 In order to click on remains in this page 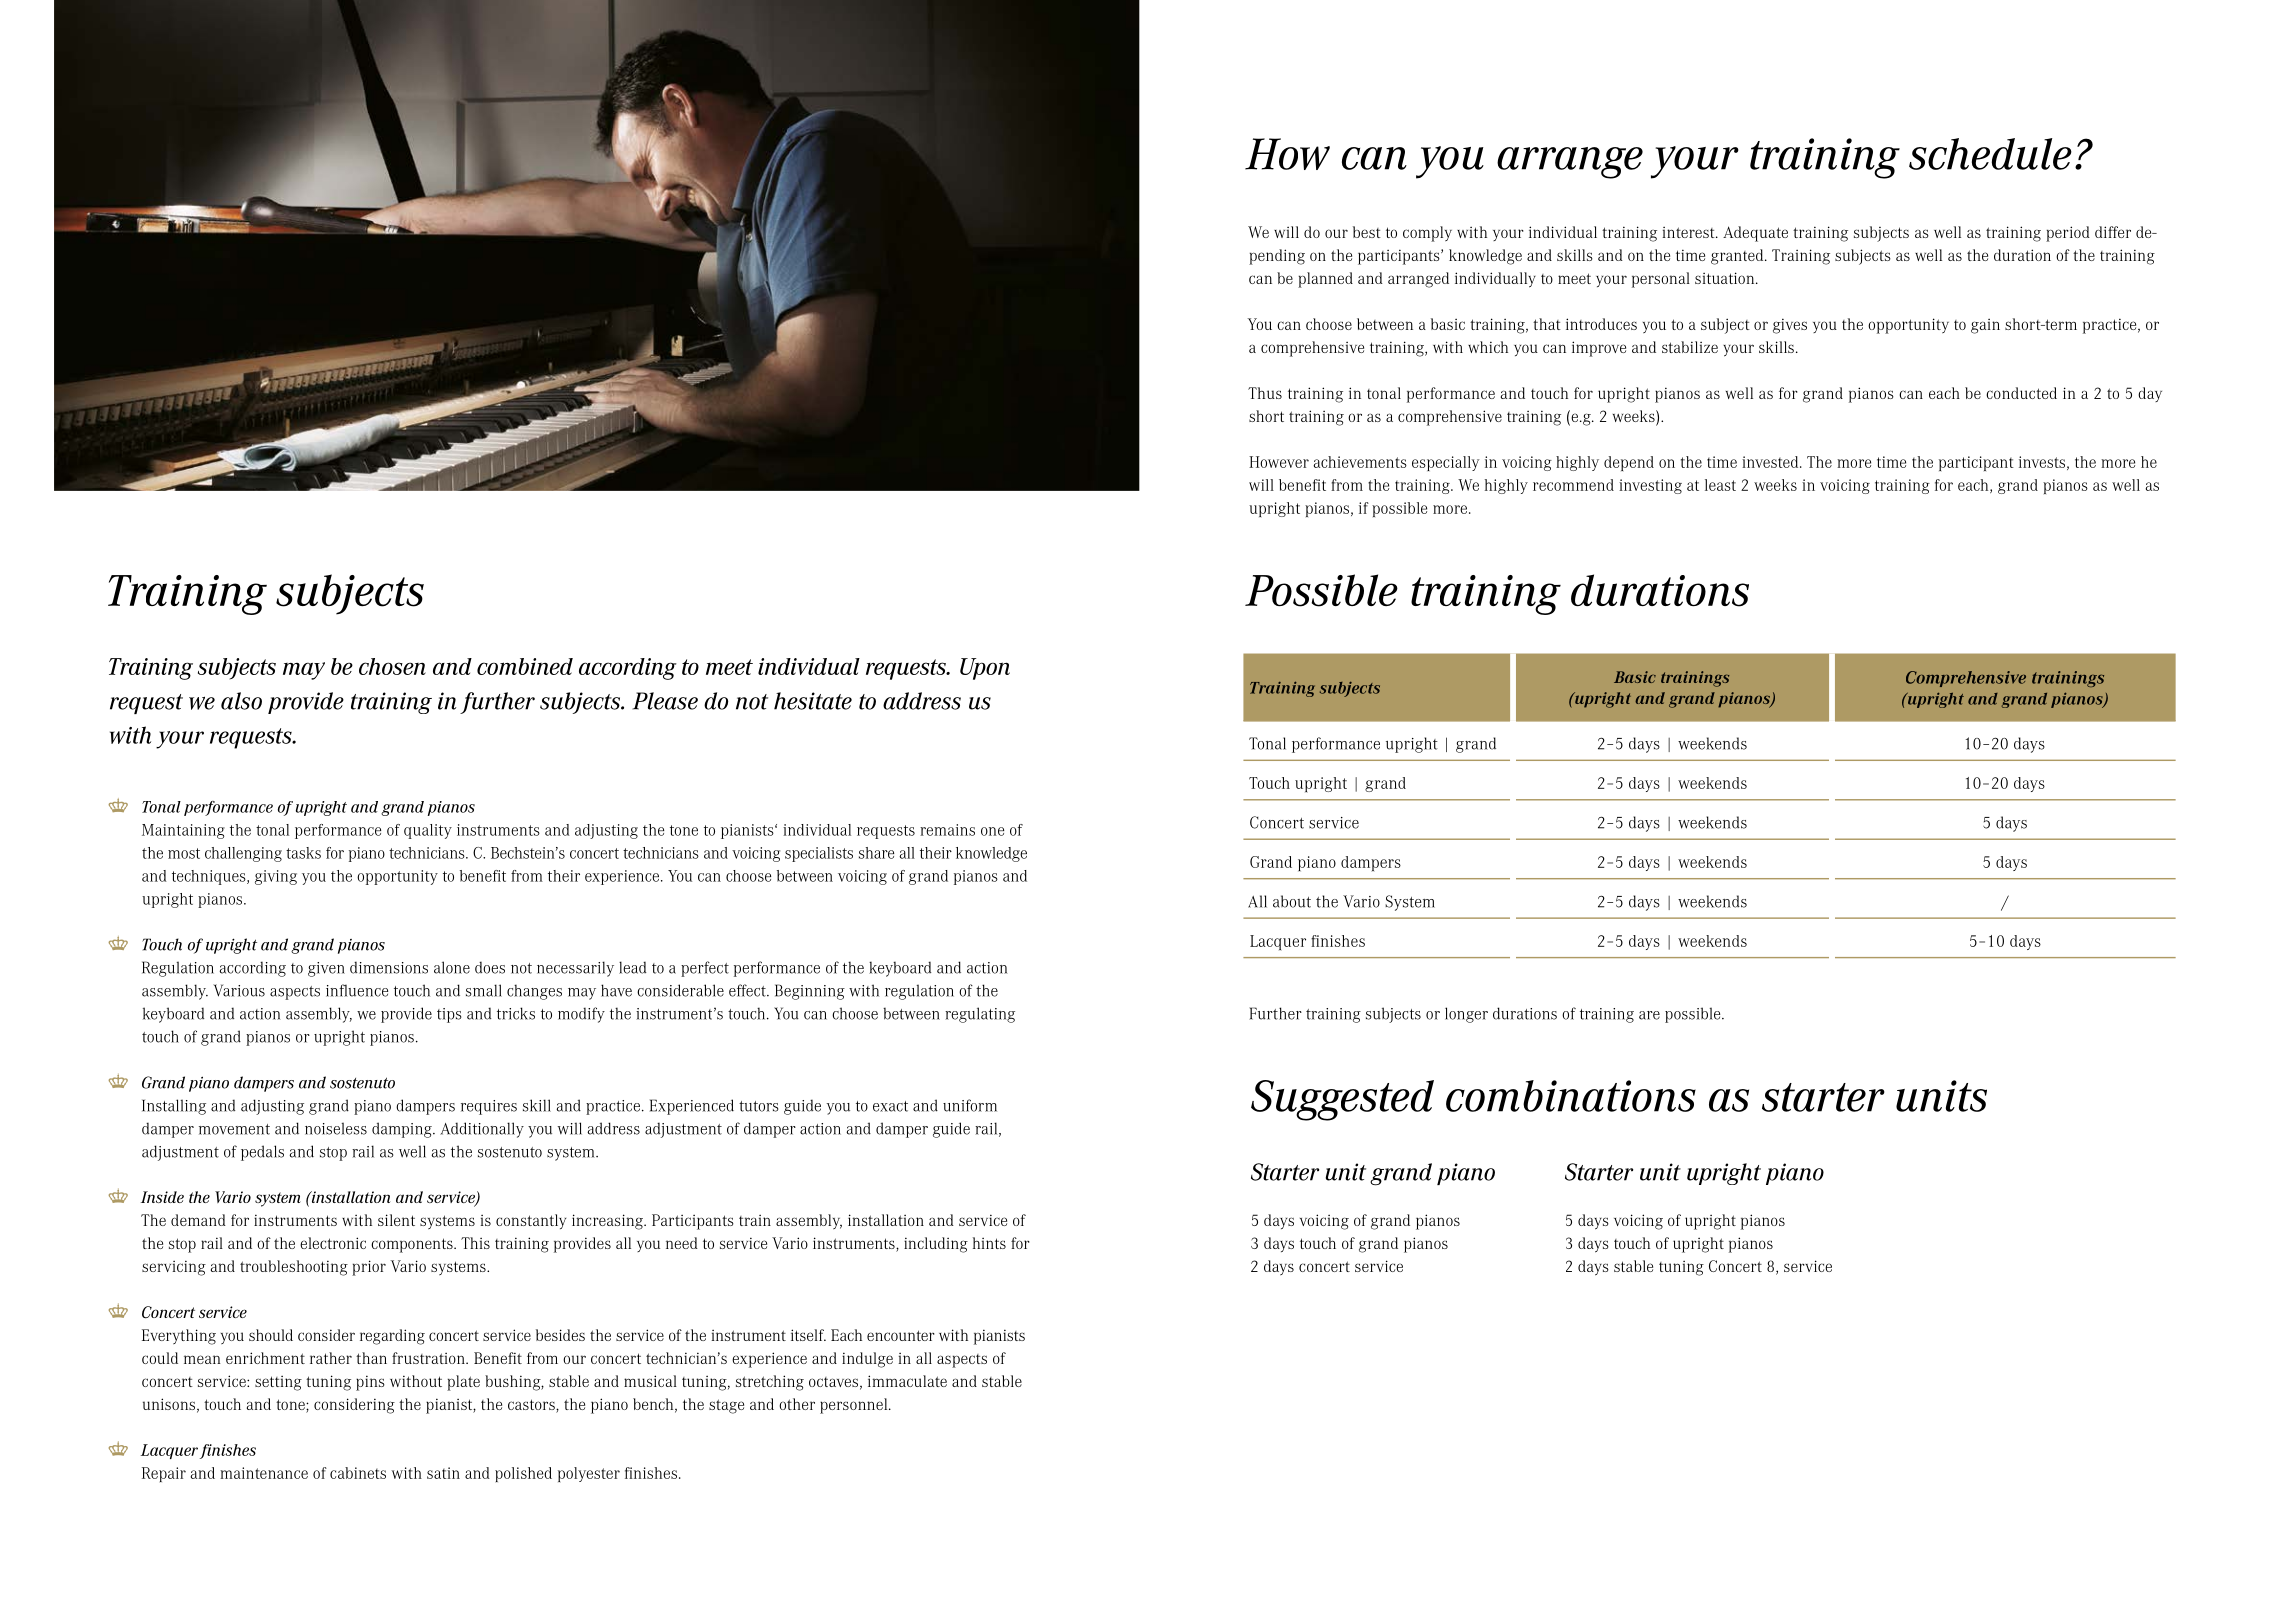, I will do `click(947, 830)`.
